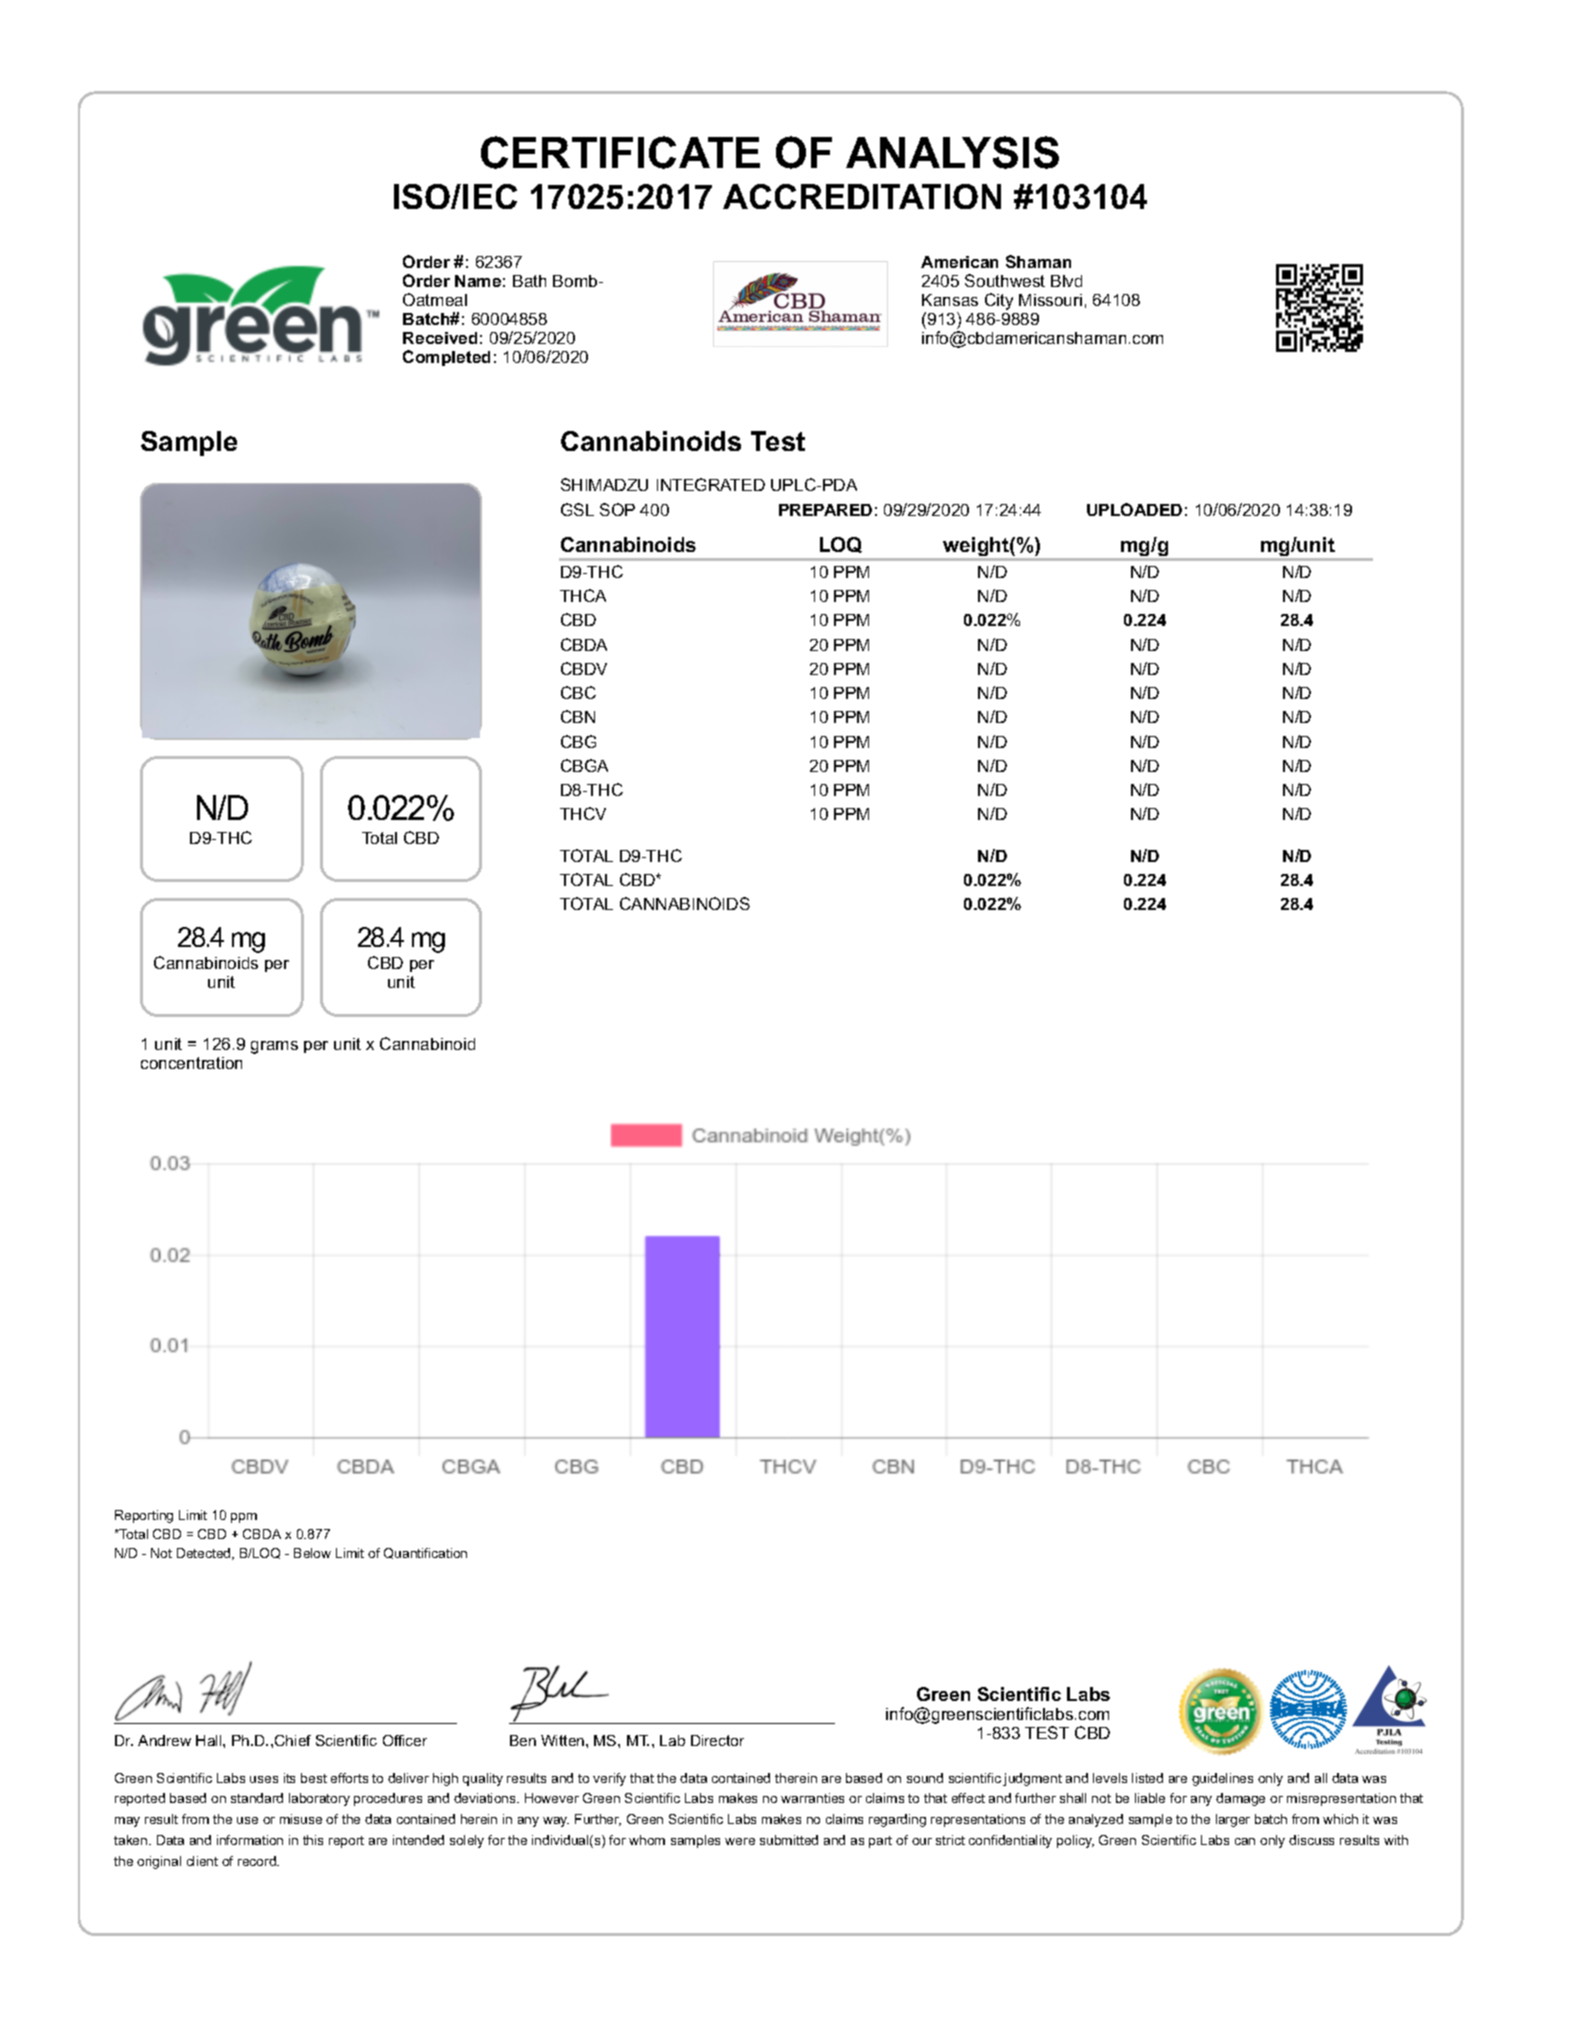 Image resolution: width=1575 pixels, height=2038 pixels. I want to click on CBGA, so click(584, 765).
